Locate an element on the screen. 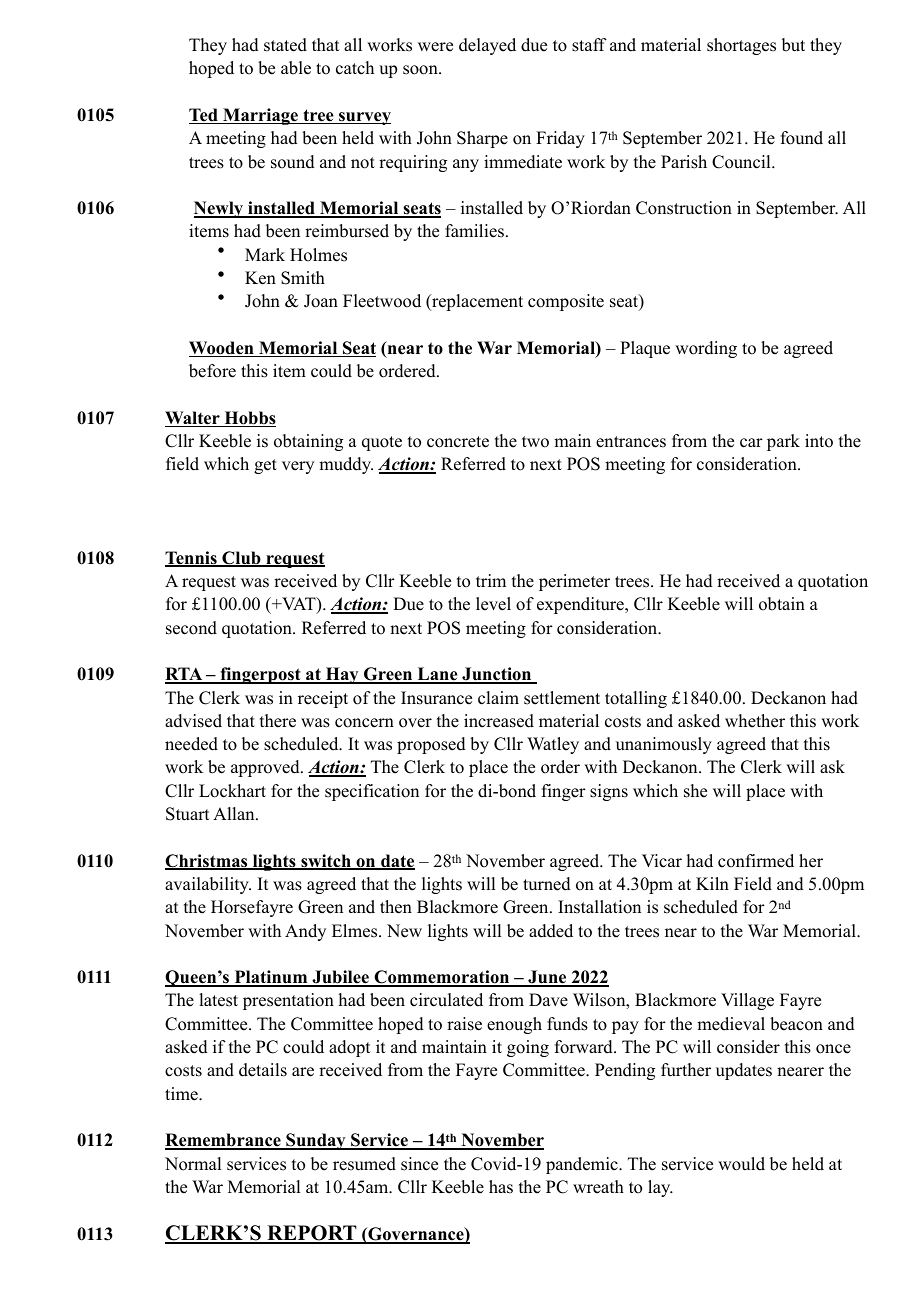 The image size is (924, 1308). would is located at coordinates (741, 1164).
